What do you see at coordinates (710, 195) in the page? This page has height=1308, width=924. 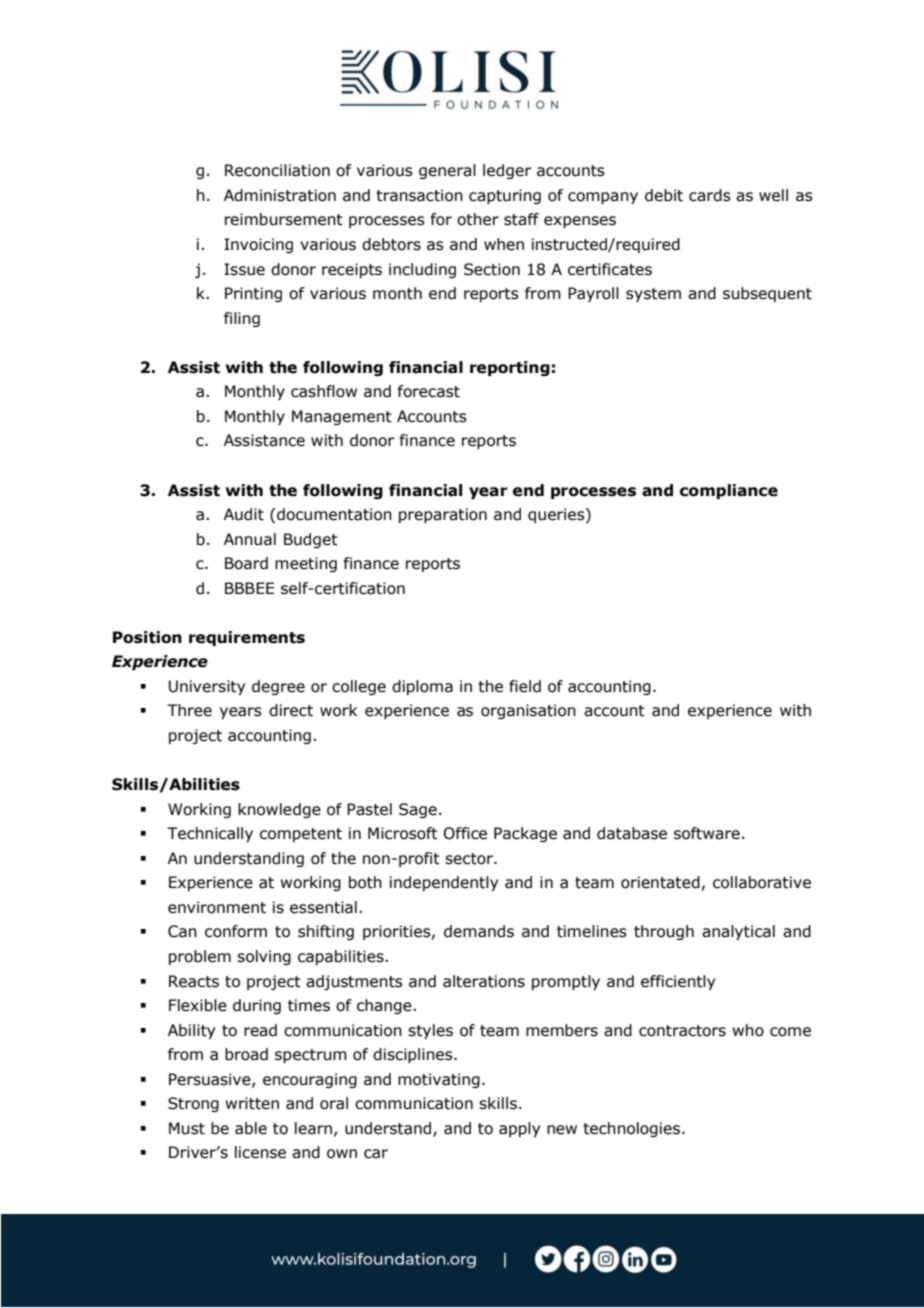 I see `cards` at bounding box center [710, 195].
